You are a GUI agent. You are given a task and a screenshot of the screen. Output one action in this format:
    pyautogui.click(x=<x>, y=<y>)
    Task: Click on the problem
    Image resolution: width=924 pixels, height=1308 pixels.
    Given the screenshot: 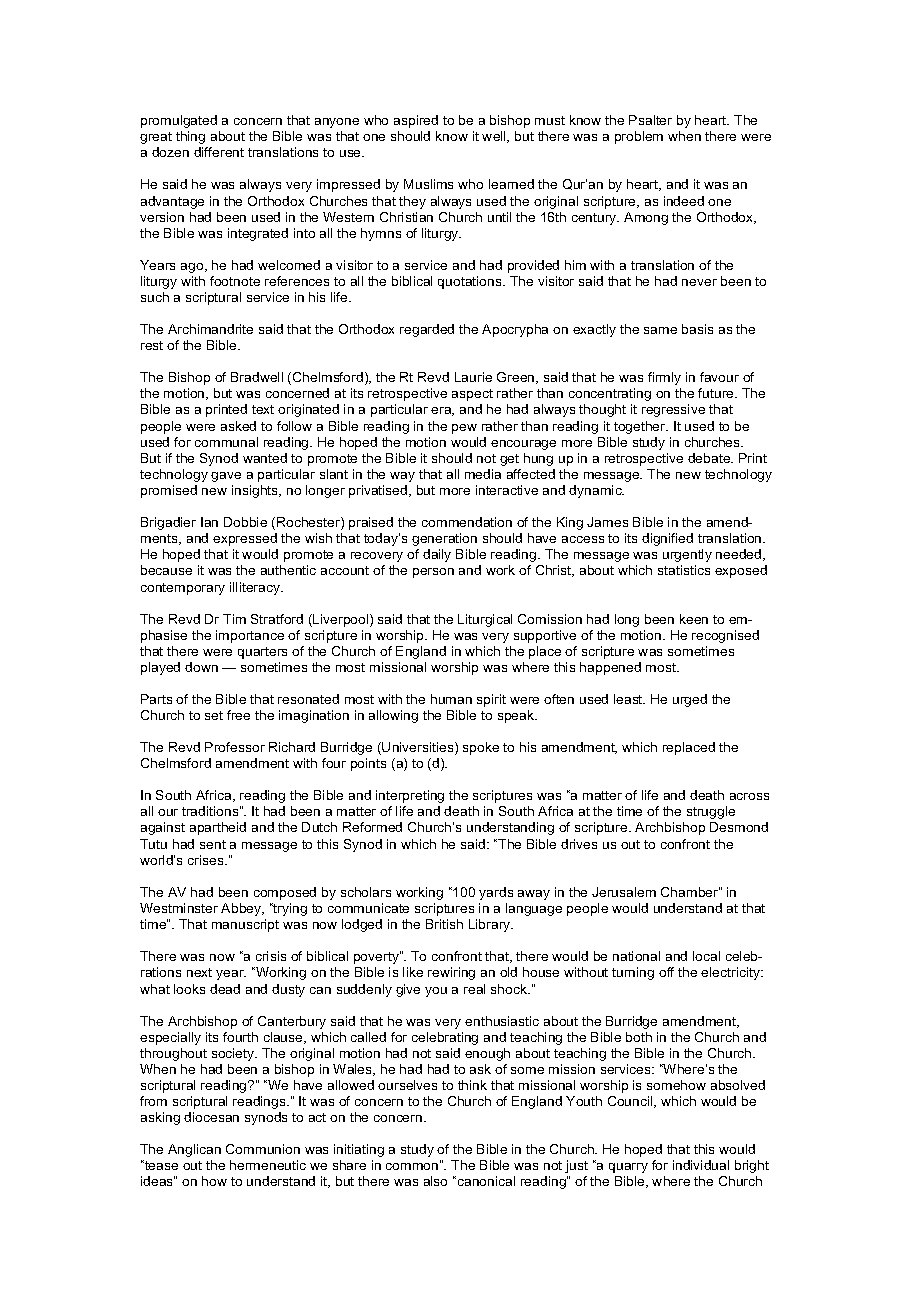 What is the action you would take?
    pyautogui.click(x=639, y=137)
